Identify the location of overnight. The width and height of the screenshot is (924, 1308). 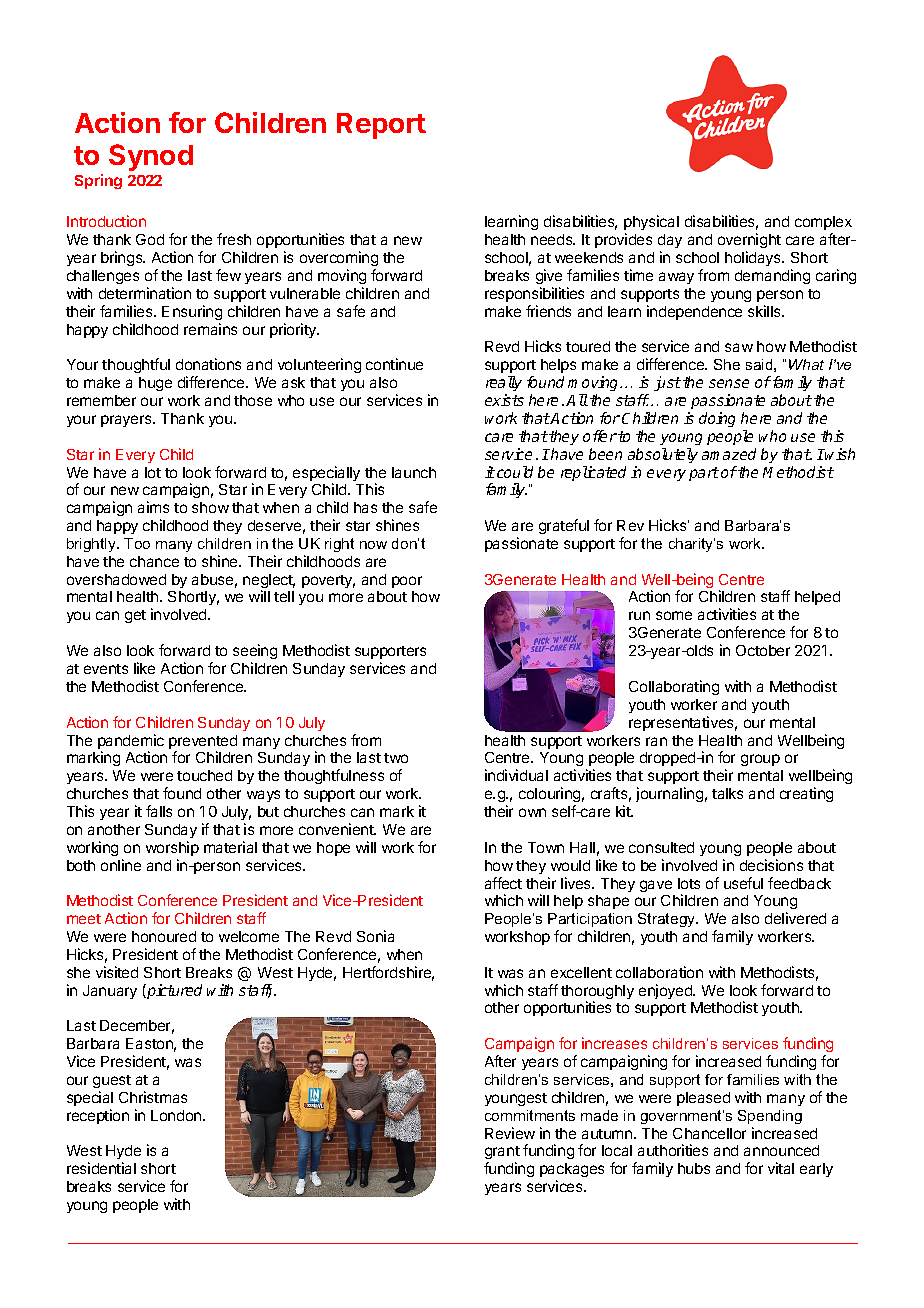
(749, 242).
